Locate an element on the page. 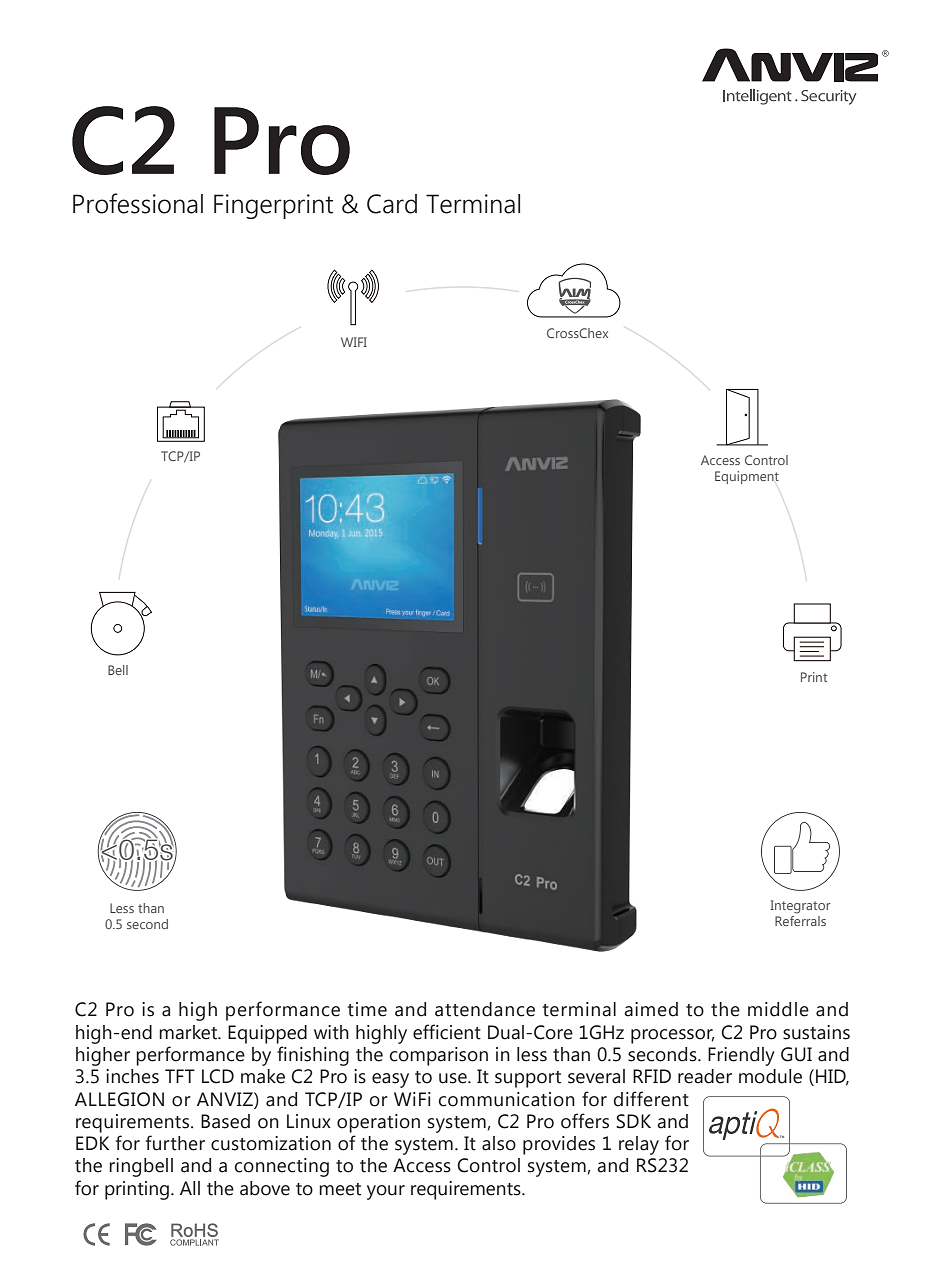  further is located at coordinates (175, 1143).
